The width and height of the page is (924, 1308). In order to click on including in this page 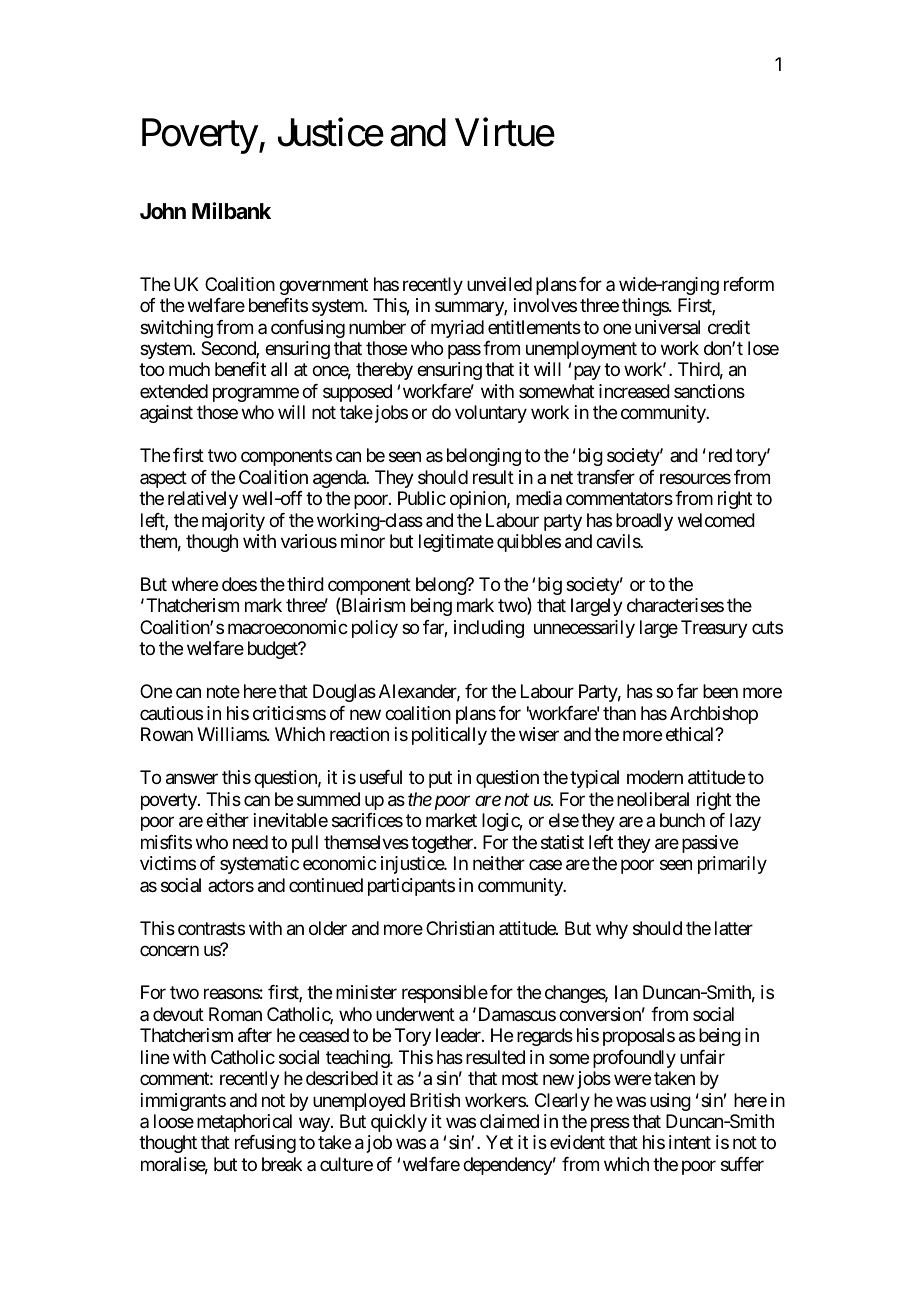, I will do `click(489, 629)`.
